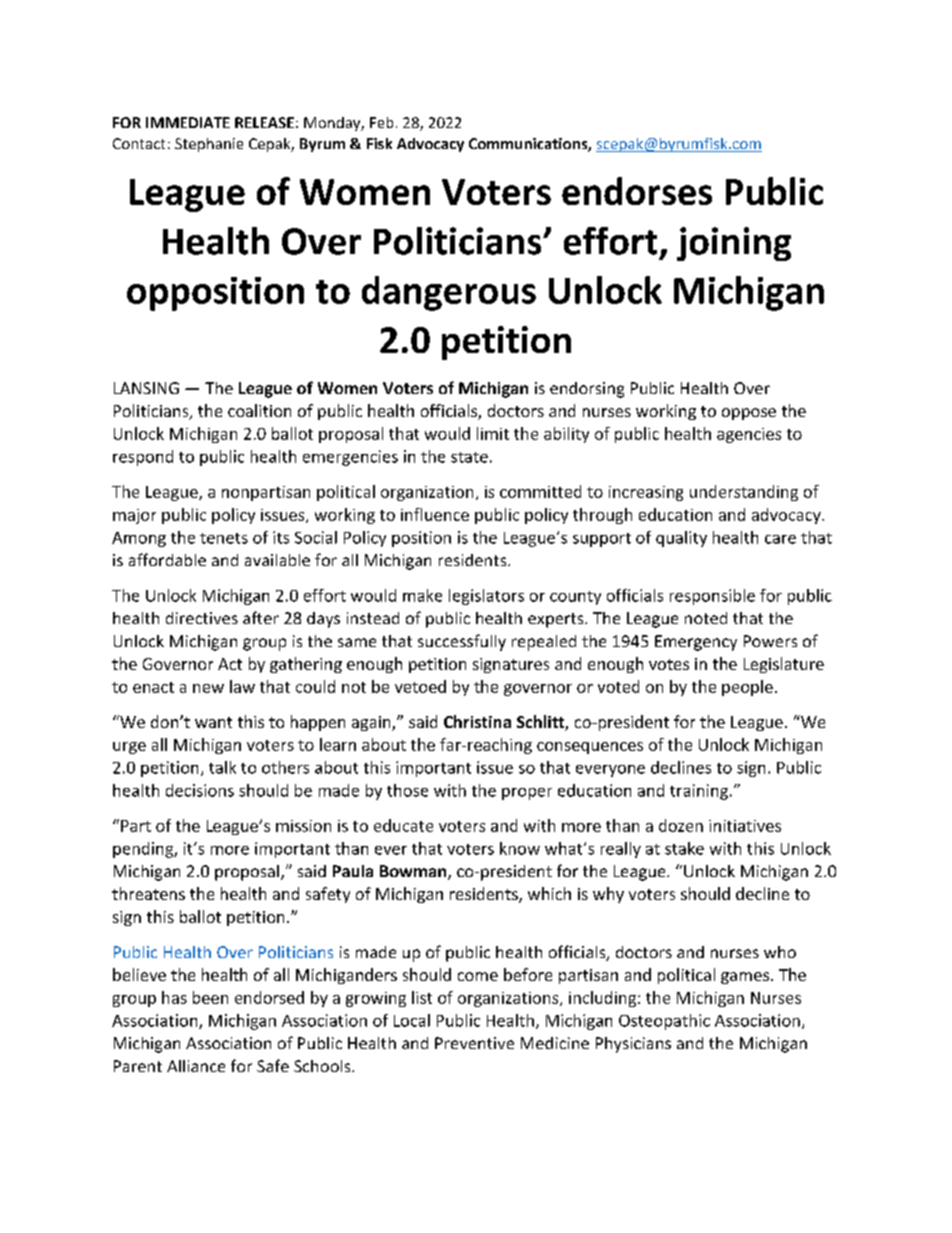 The height and width of the screenshot is (1233, 952). What do you see at coordinates (381, 122) in the screenshot?
I see `Feb` at bounding box center [381, 122].
